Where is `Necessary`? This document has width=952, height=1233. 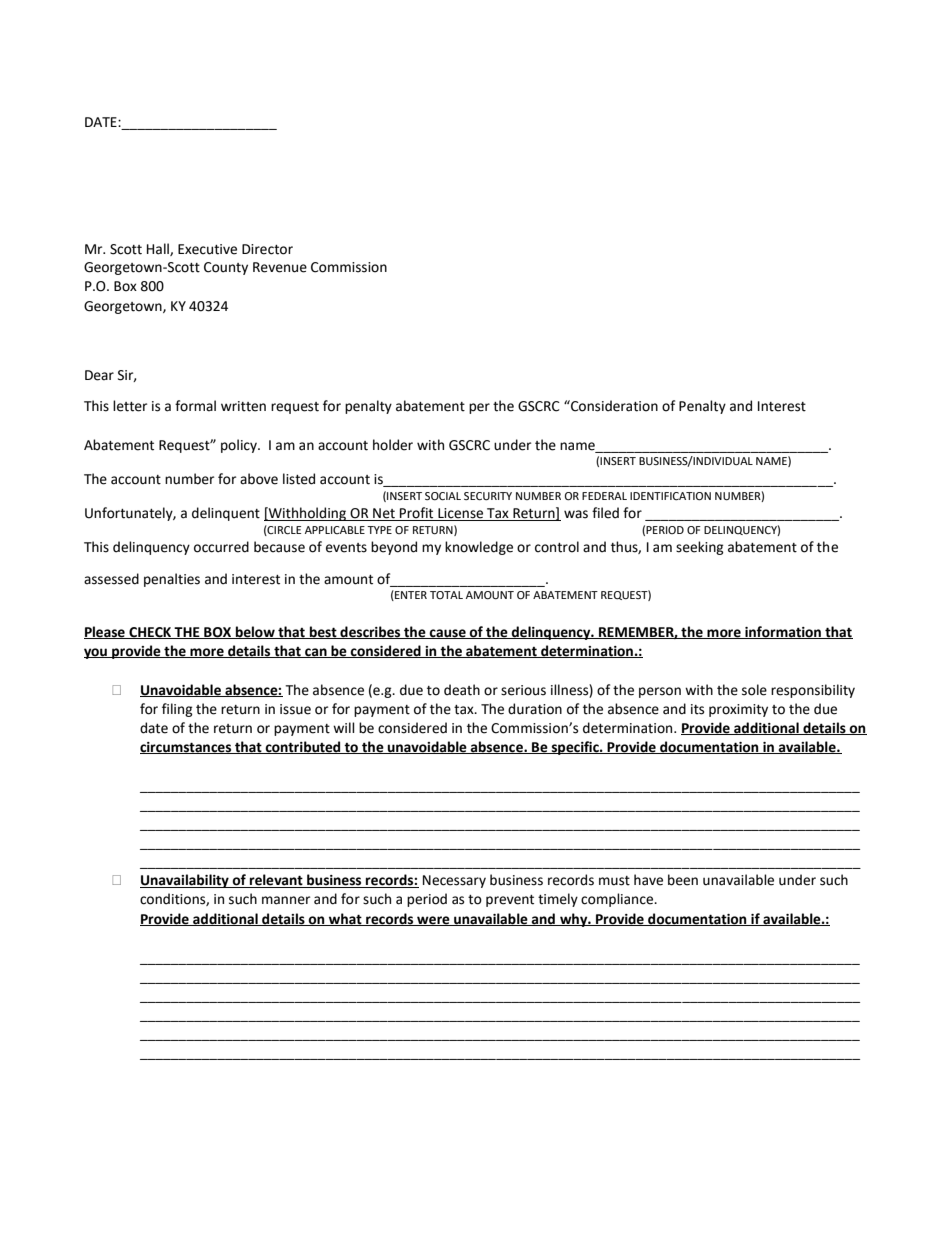
Necessary is located at coordinates (454, 881).
